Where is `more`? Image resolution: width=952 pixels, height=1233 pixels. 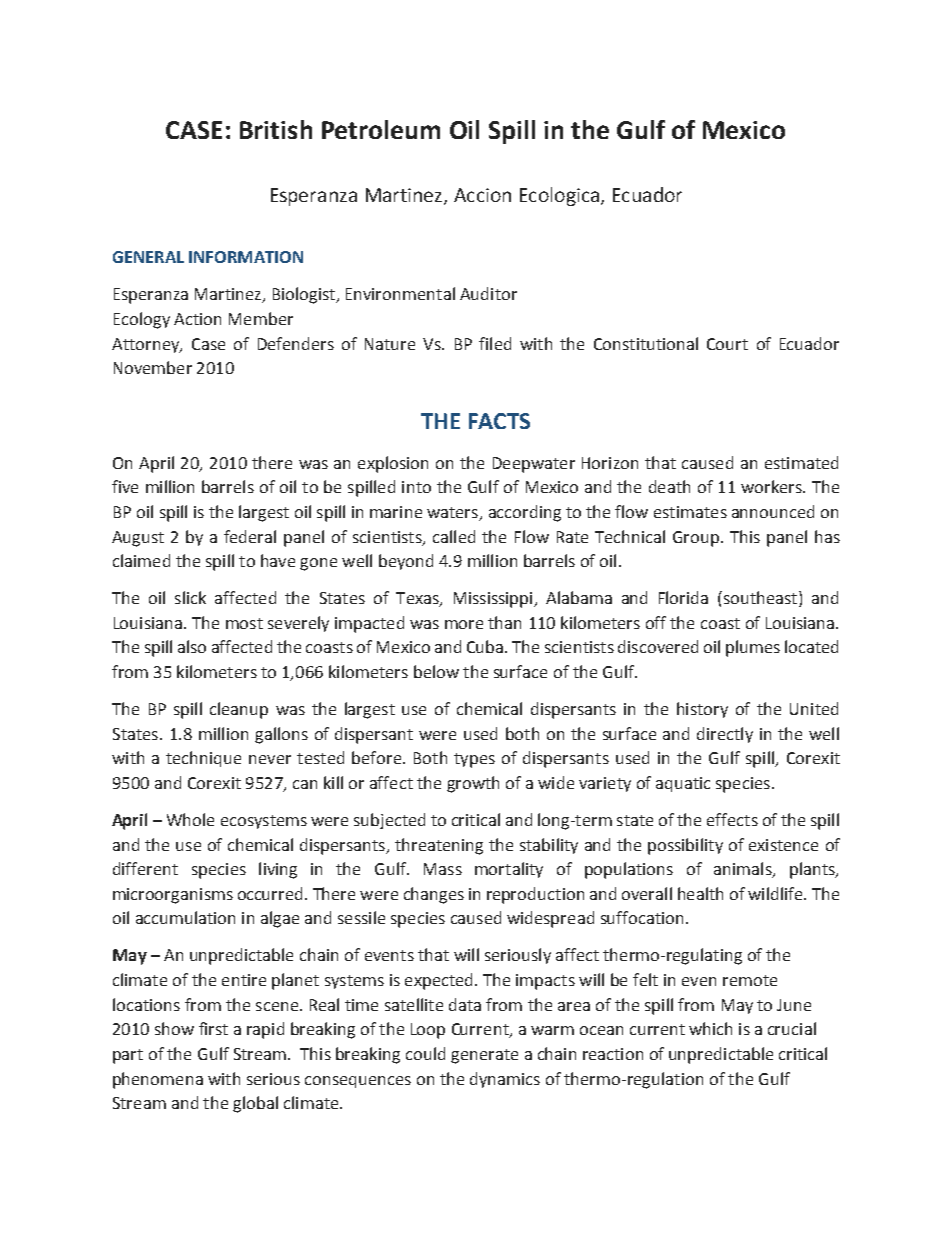 more is located at coordinates (464, 624).
